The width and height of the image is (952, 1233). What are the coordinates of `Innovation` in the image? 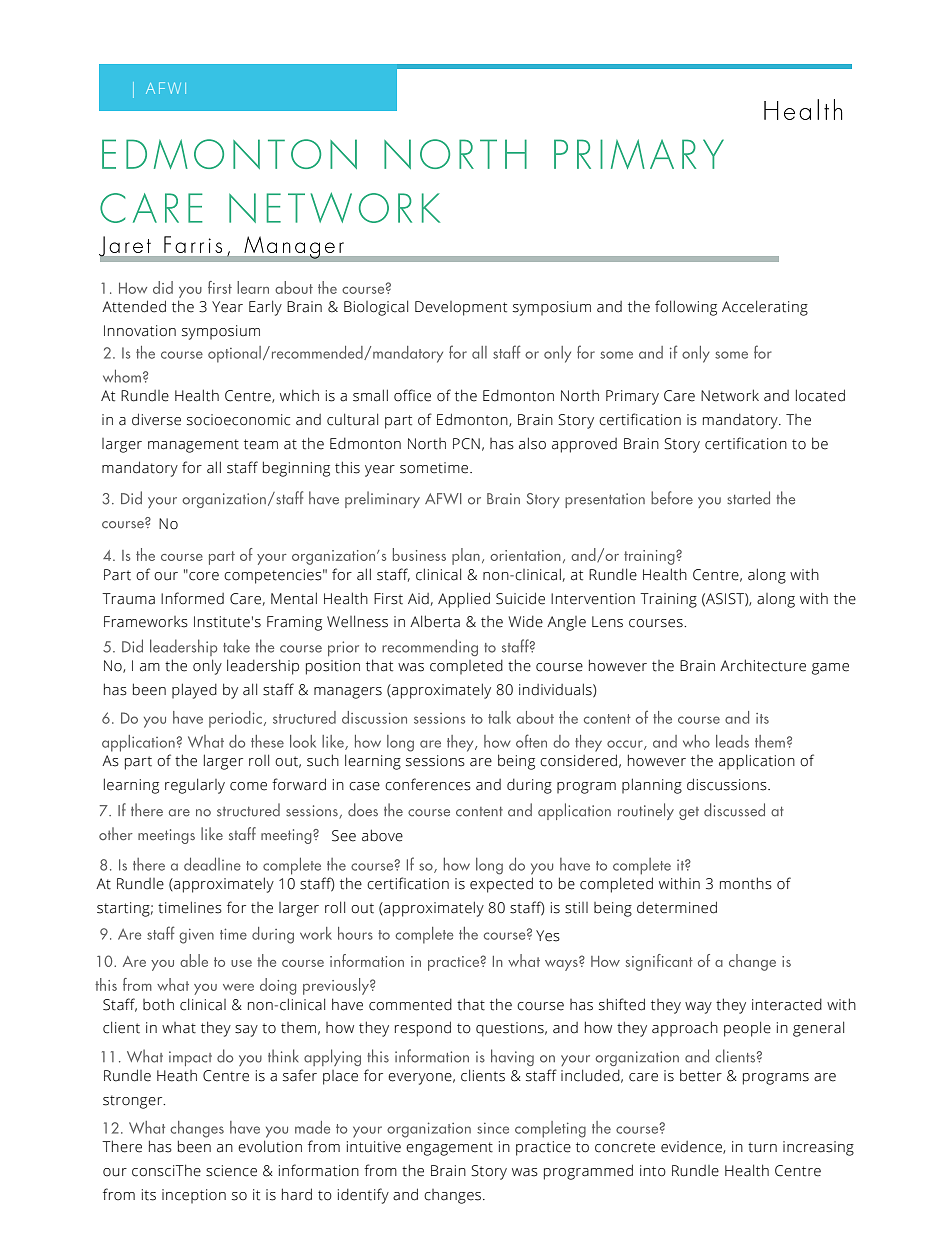 It's located at (140, 331).
